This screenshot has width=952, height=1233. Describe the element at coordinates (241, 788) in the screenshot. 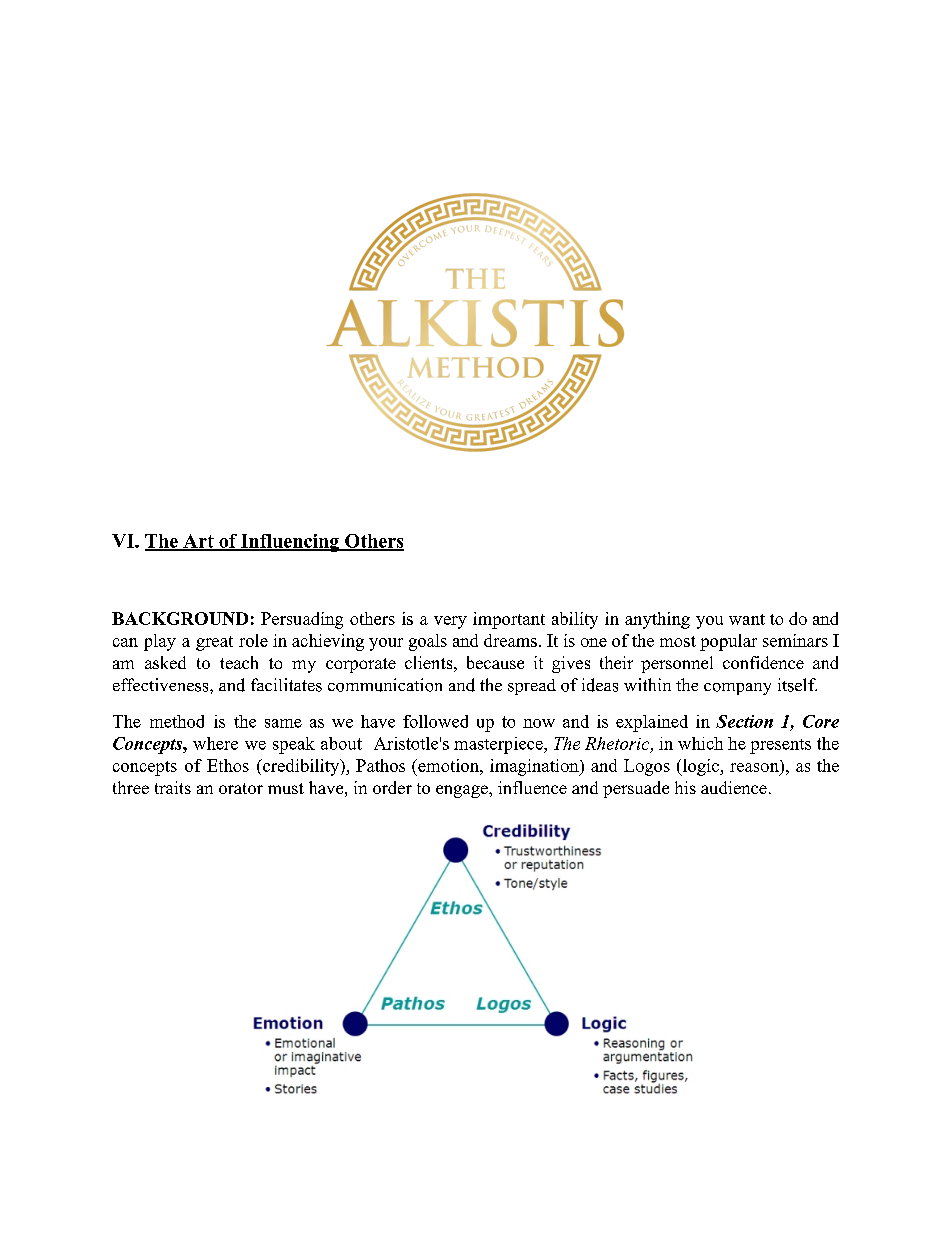

I see `orator` at that location.
